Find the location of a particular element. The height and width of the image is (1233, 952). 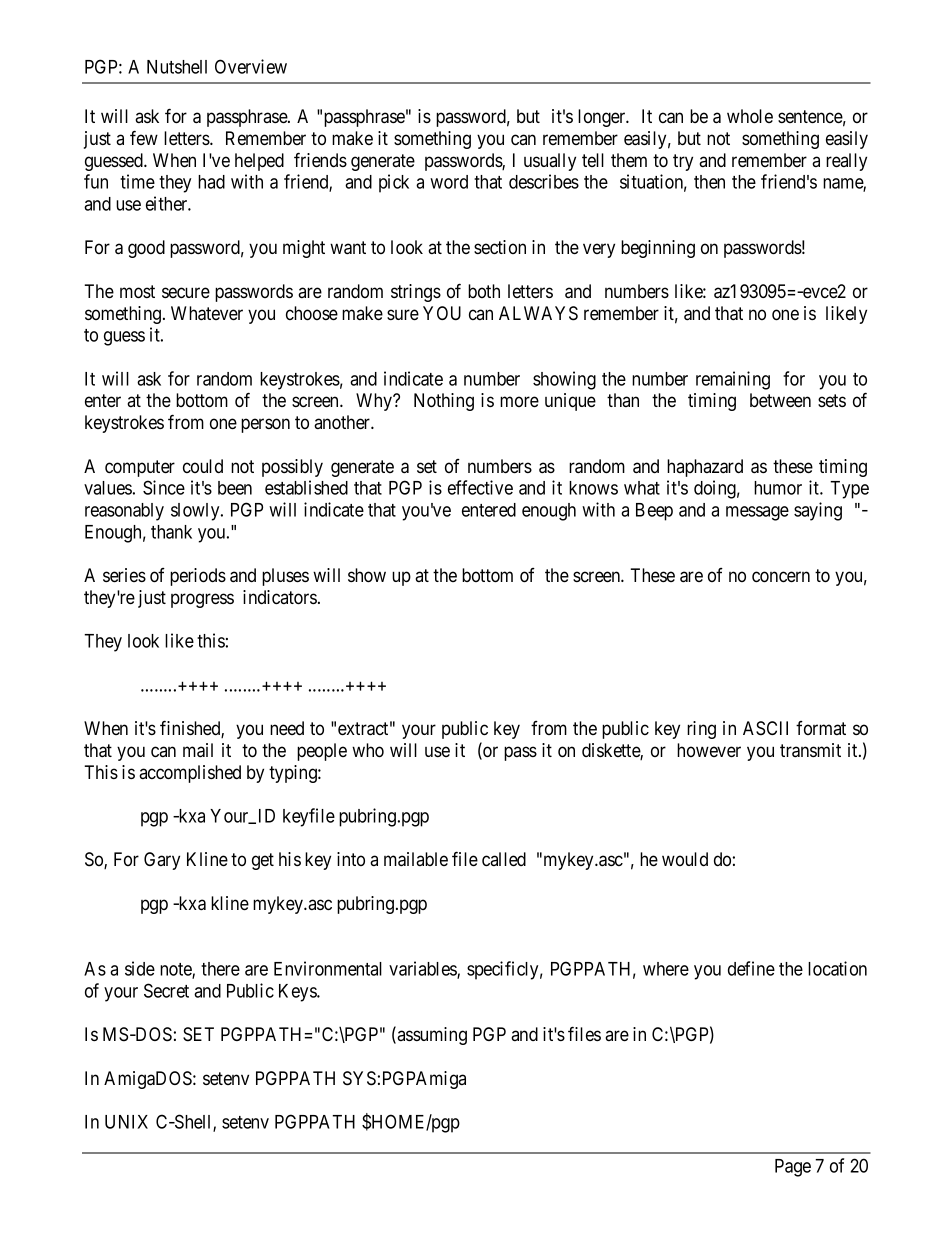

accomplished is located at coordinates (190, 774).
